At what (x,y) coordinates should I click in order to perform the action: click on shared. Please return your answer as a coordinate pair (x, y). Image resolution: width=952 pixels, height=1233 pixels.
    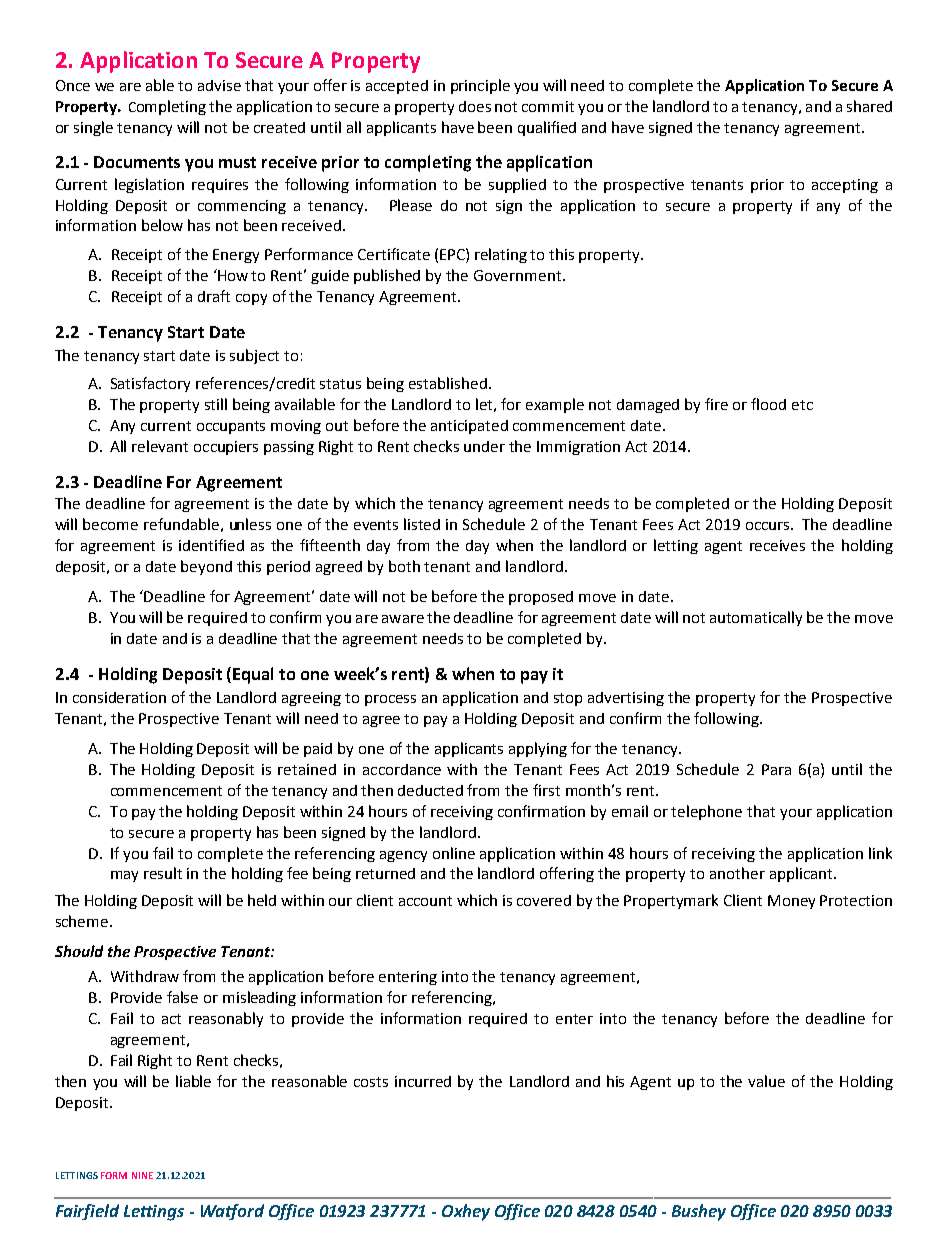
    Looking at the image, I should click on (869, 106).
